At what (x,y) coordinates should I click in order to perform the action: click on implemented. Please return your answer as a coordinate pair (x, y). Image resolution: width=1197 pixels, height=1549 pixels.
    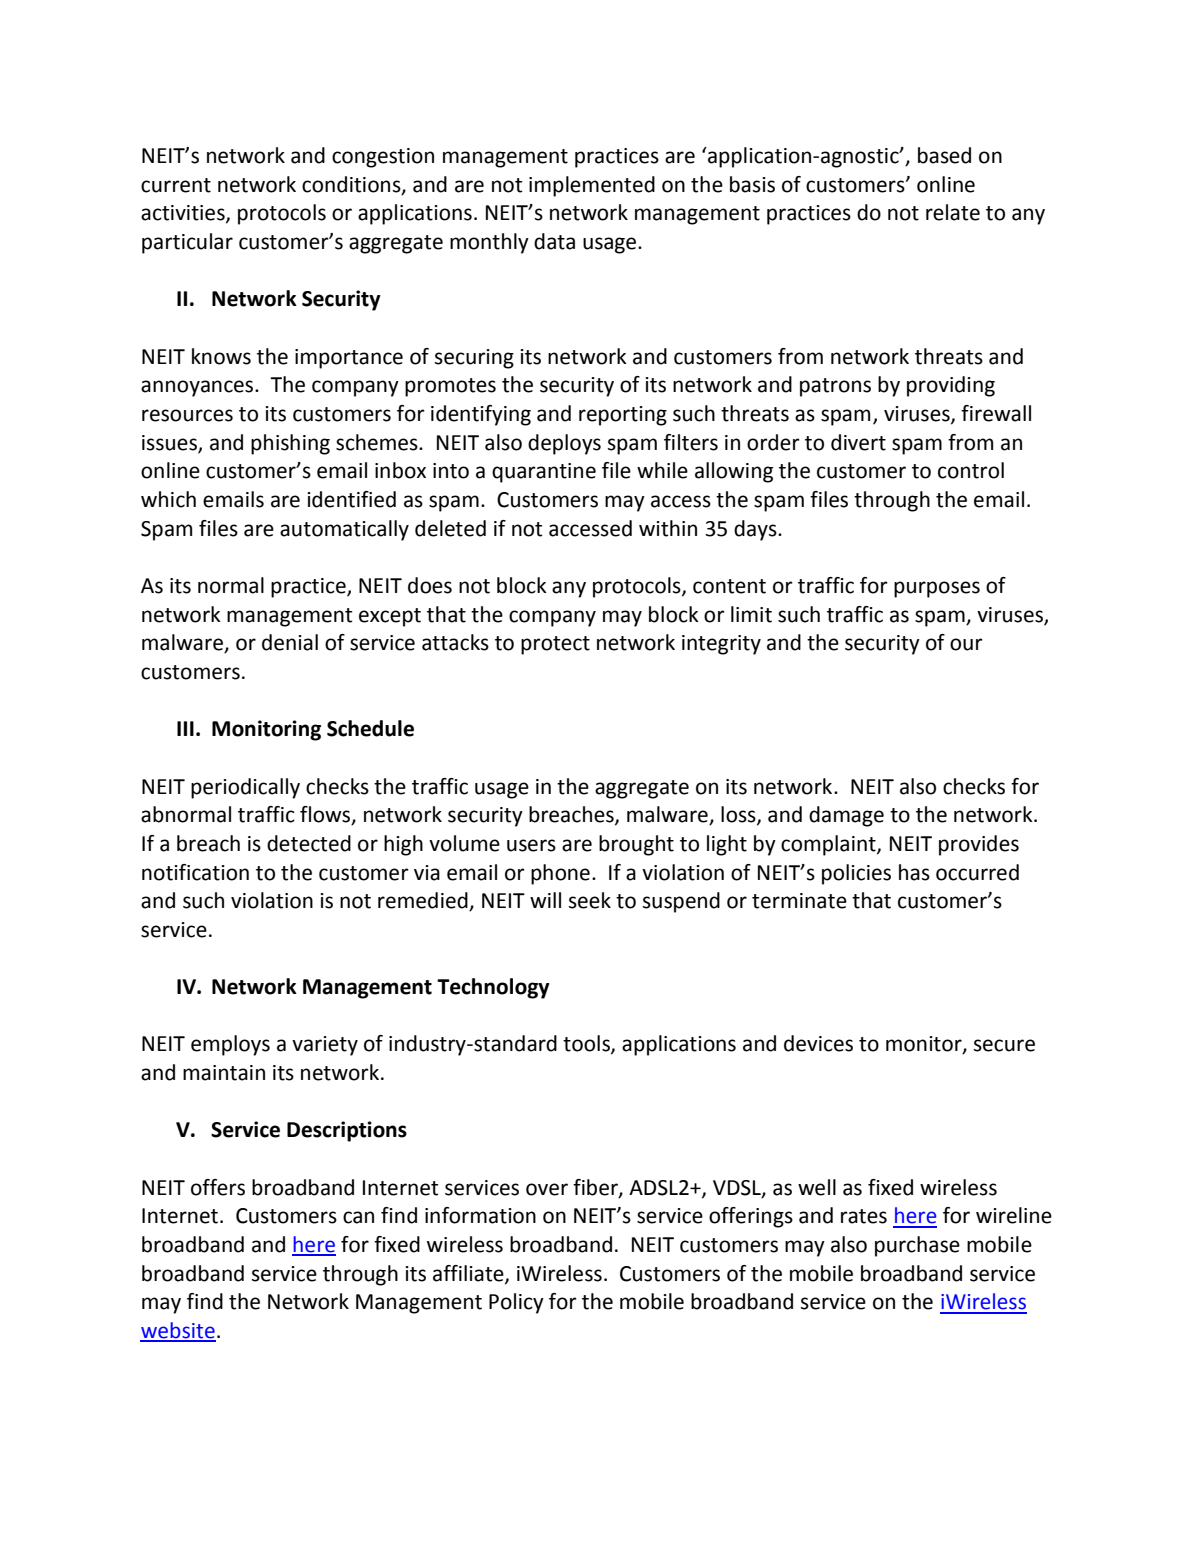
    Looking at the image, I should click on (592, 186).
